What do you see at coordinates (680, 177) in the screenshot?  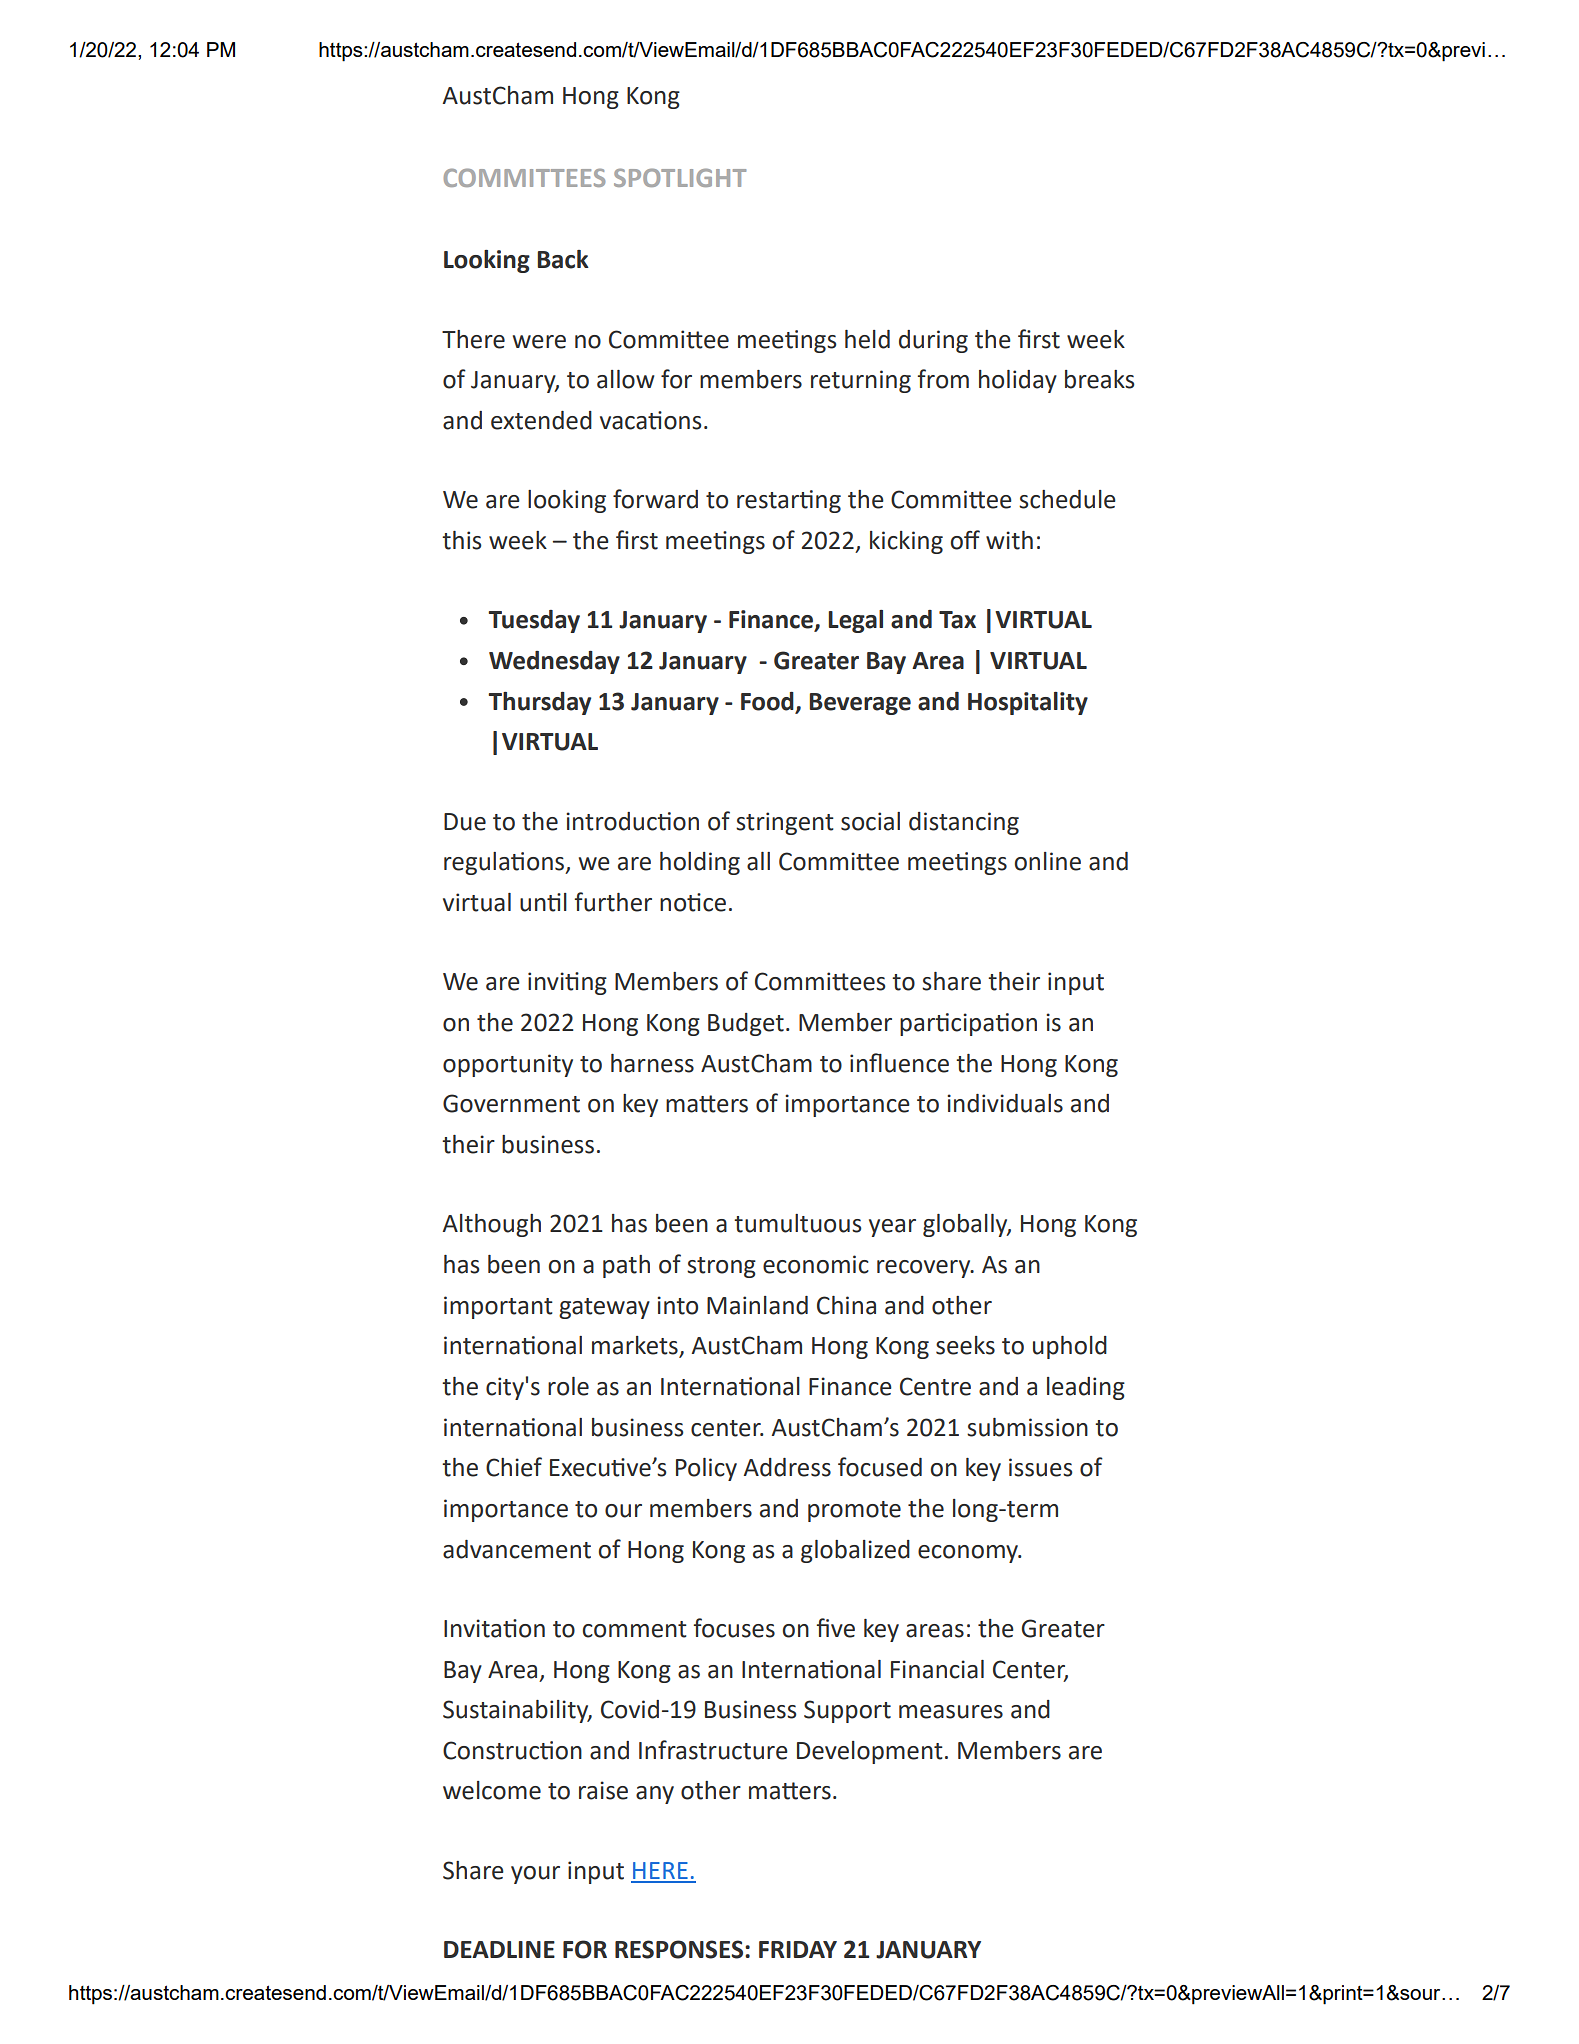 I see `SPOTLIGHT` at bounding box center [680, 177].
